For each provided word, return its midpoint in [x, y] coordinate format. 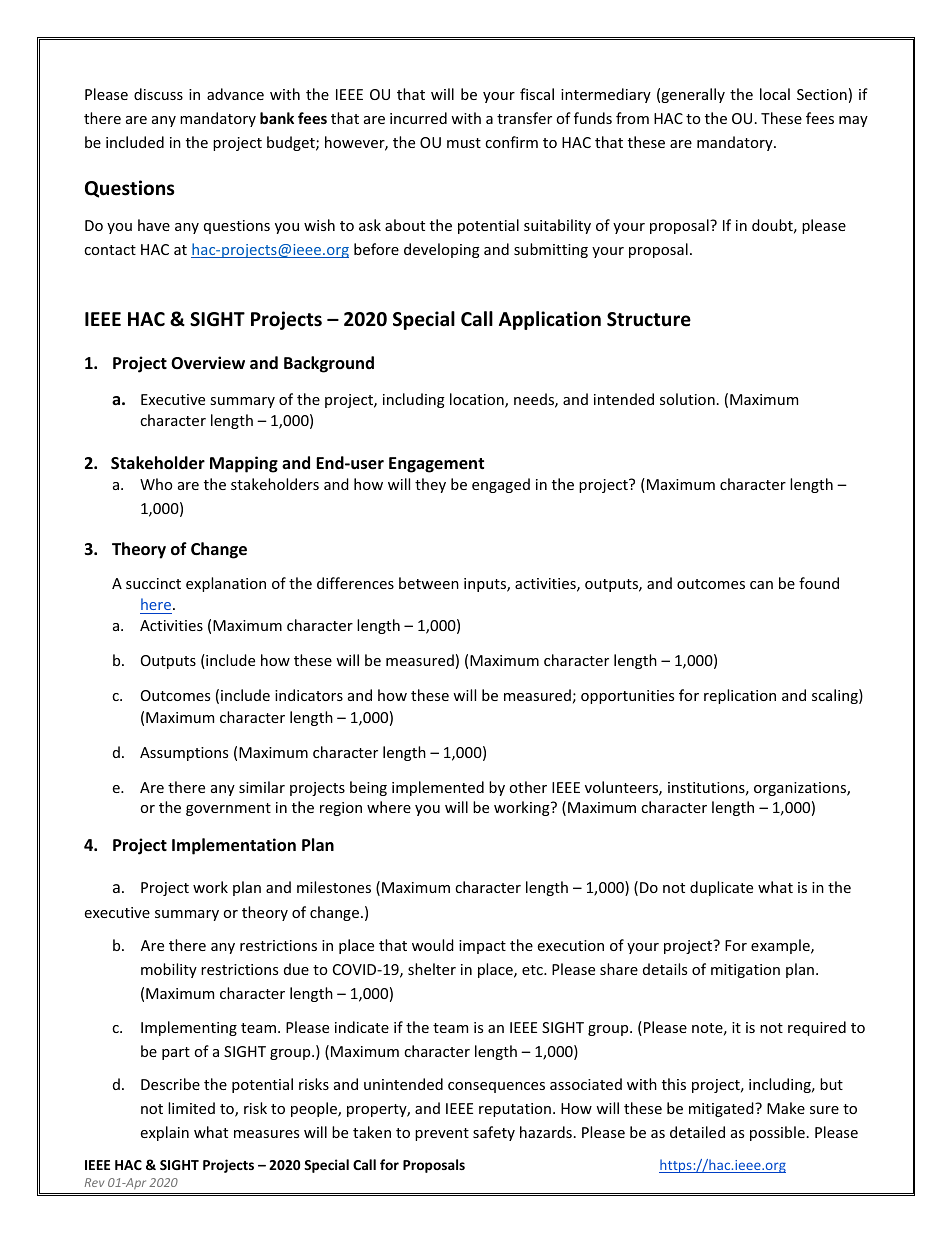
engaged [501, 485]
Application [550, 320]
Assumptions [184, 754]
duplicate [721, 888]
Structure [649, 319]
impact [482, 947]
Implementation [234, 846]
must [464, 143]
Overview [208, 363]
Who [156, 484]
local [775, 94]
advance [235, 94]
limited [191, 1108]
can [761, 585]
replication [740, 696]
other [528, 787]
